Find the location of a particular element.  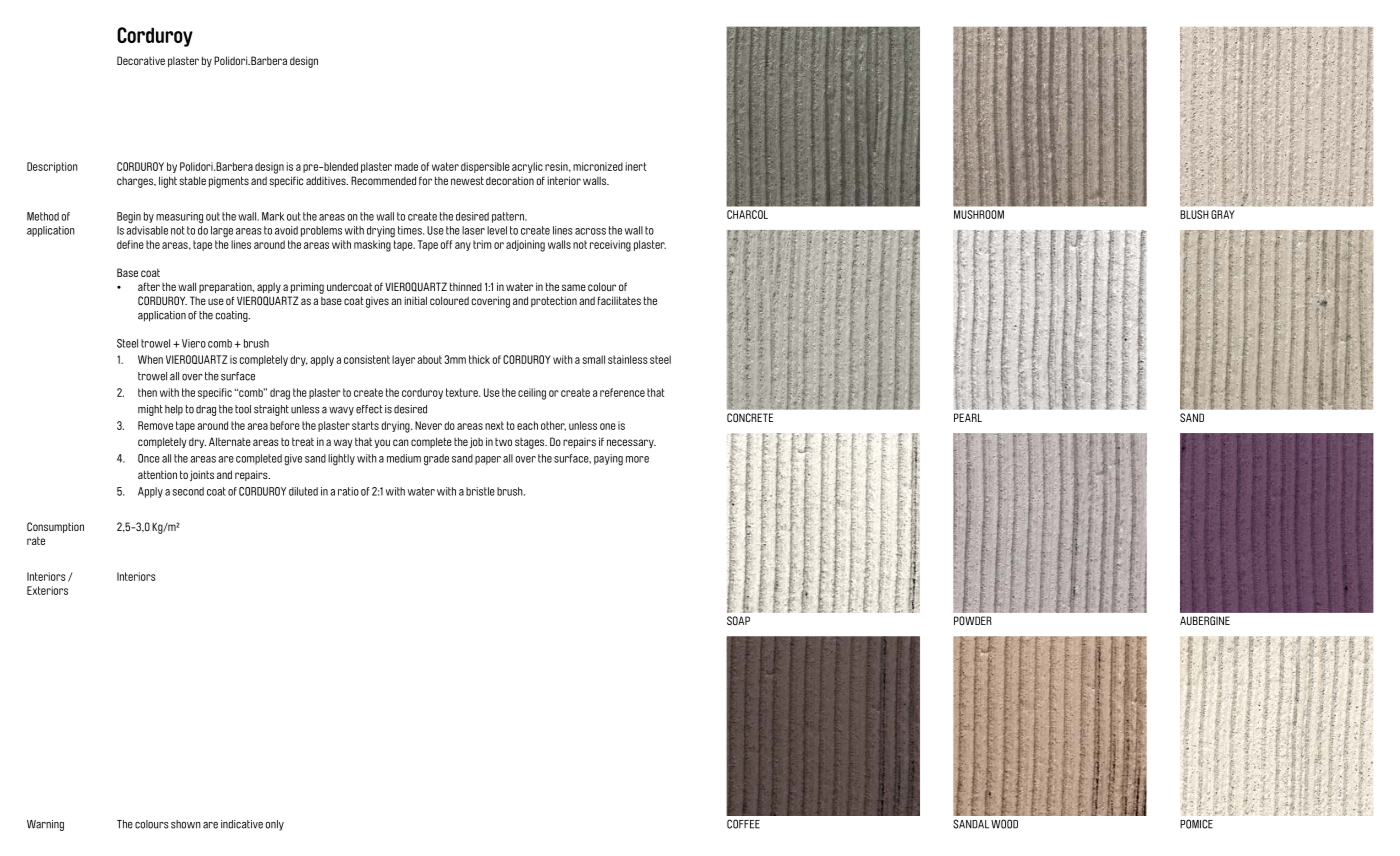

receiving is located at coordinates (610, 246).
